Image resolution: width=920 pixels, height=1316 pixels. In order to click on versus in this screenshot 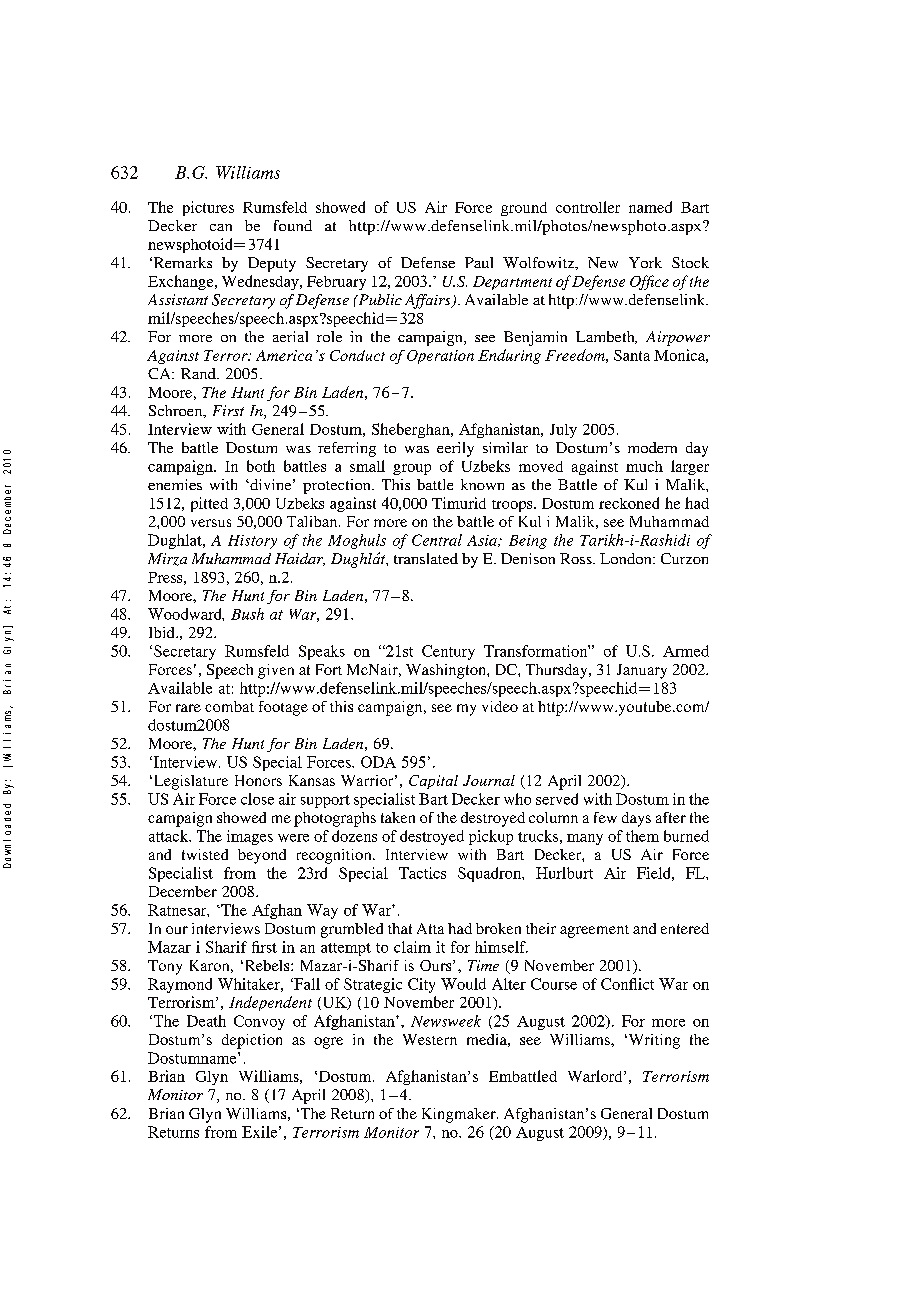, I will do `click(211, 523)`.
